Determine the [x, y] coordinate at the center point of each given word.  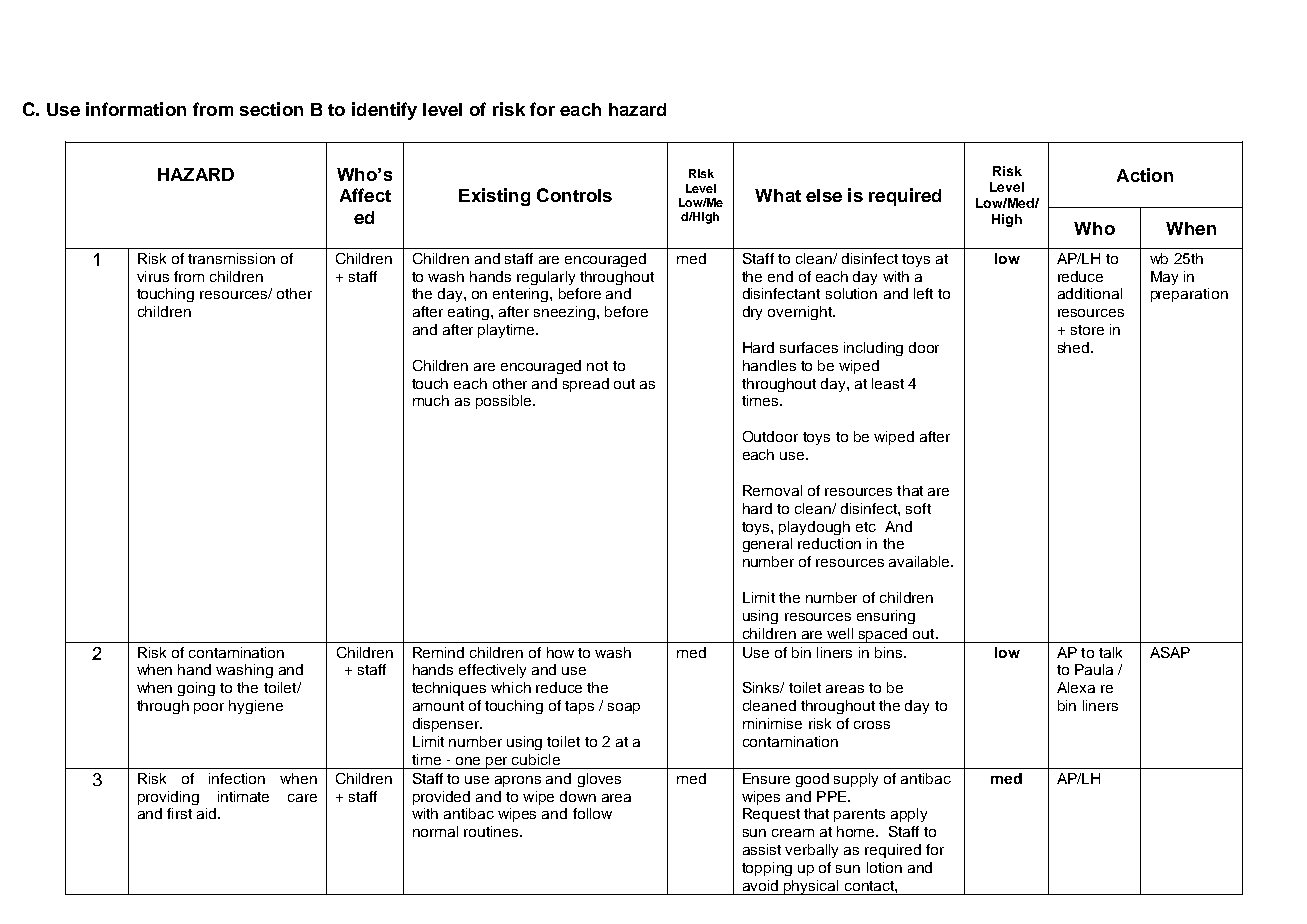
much [431, 400]
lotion [884, 867]
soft [918, 508]
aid [208, 813]
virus [153, 276]
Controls [574, 195]
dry [752, 313]
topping [767, 869]
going [196, 689]
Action [1145, 175]
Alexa [1076, 687]
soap [624, 708]
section [271, 109]
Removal [772, 490]
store [1087, 330]
